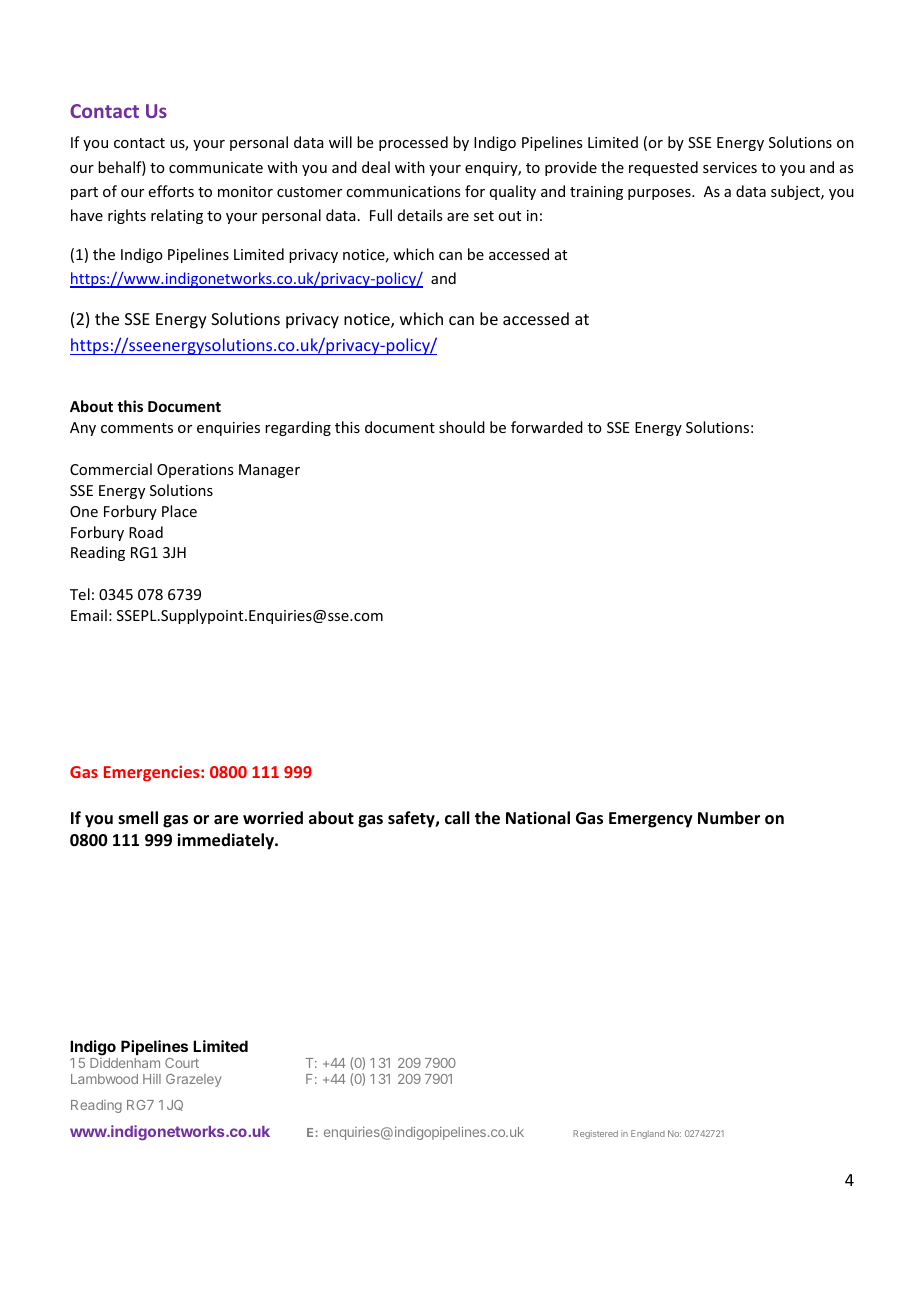  Describe the element at coordinates (152, 1079) in the screenshot. I see `Hill` at that location.
